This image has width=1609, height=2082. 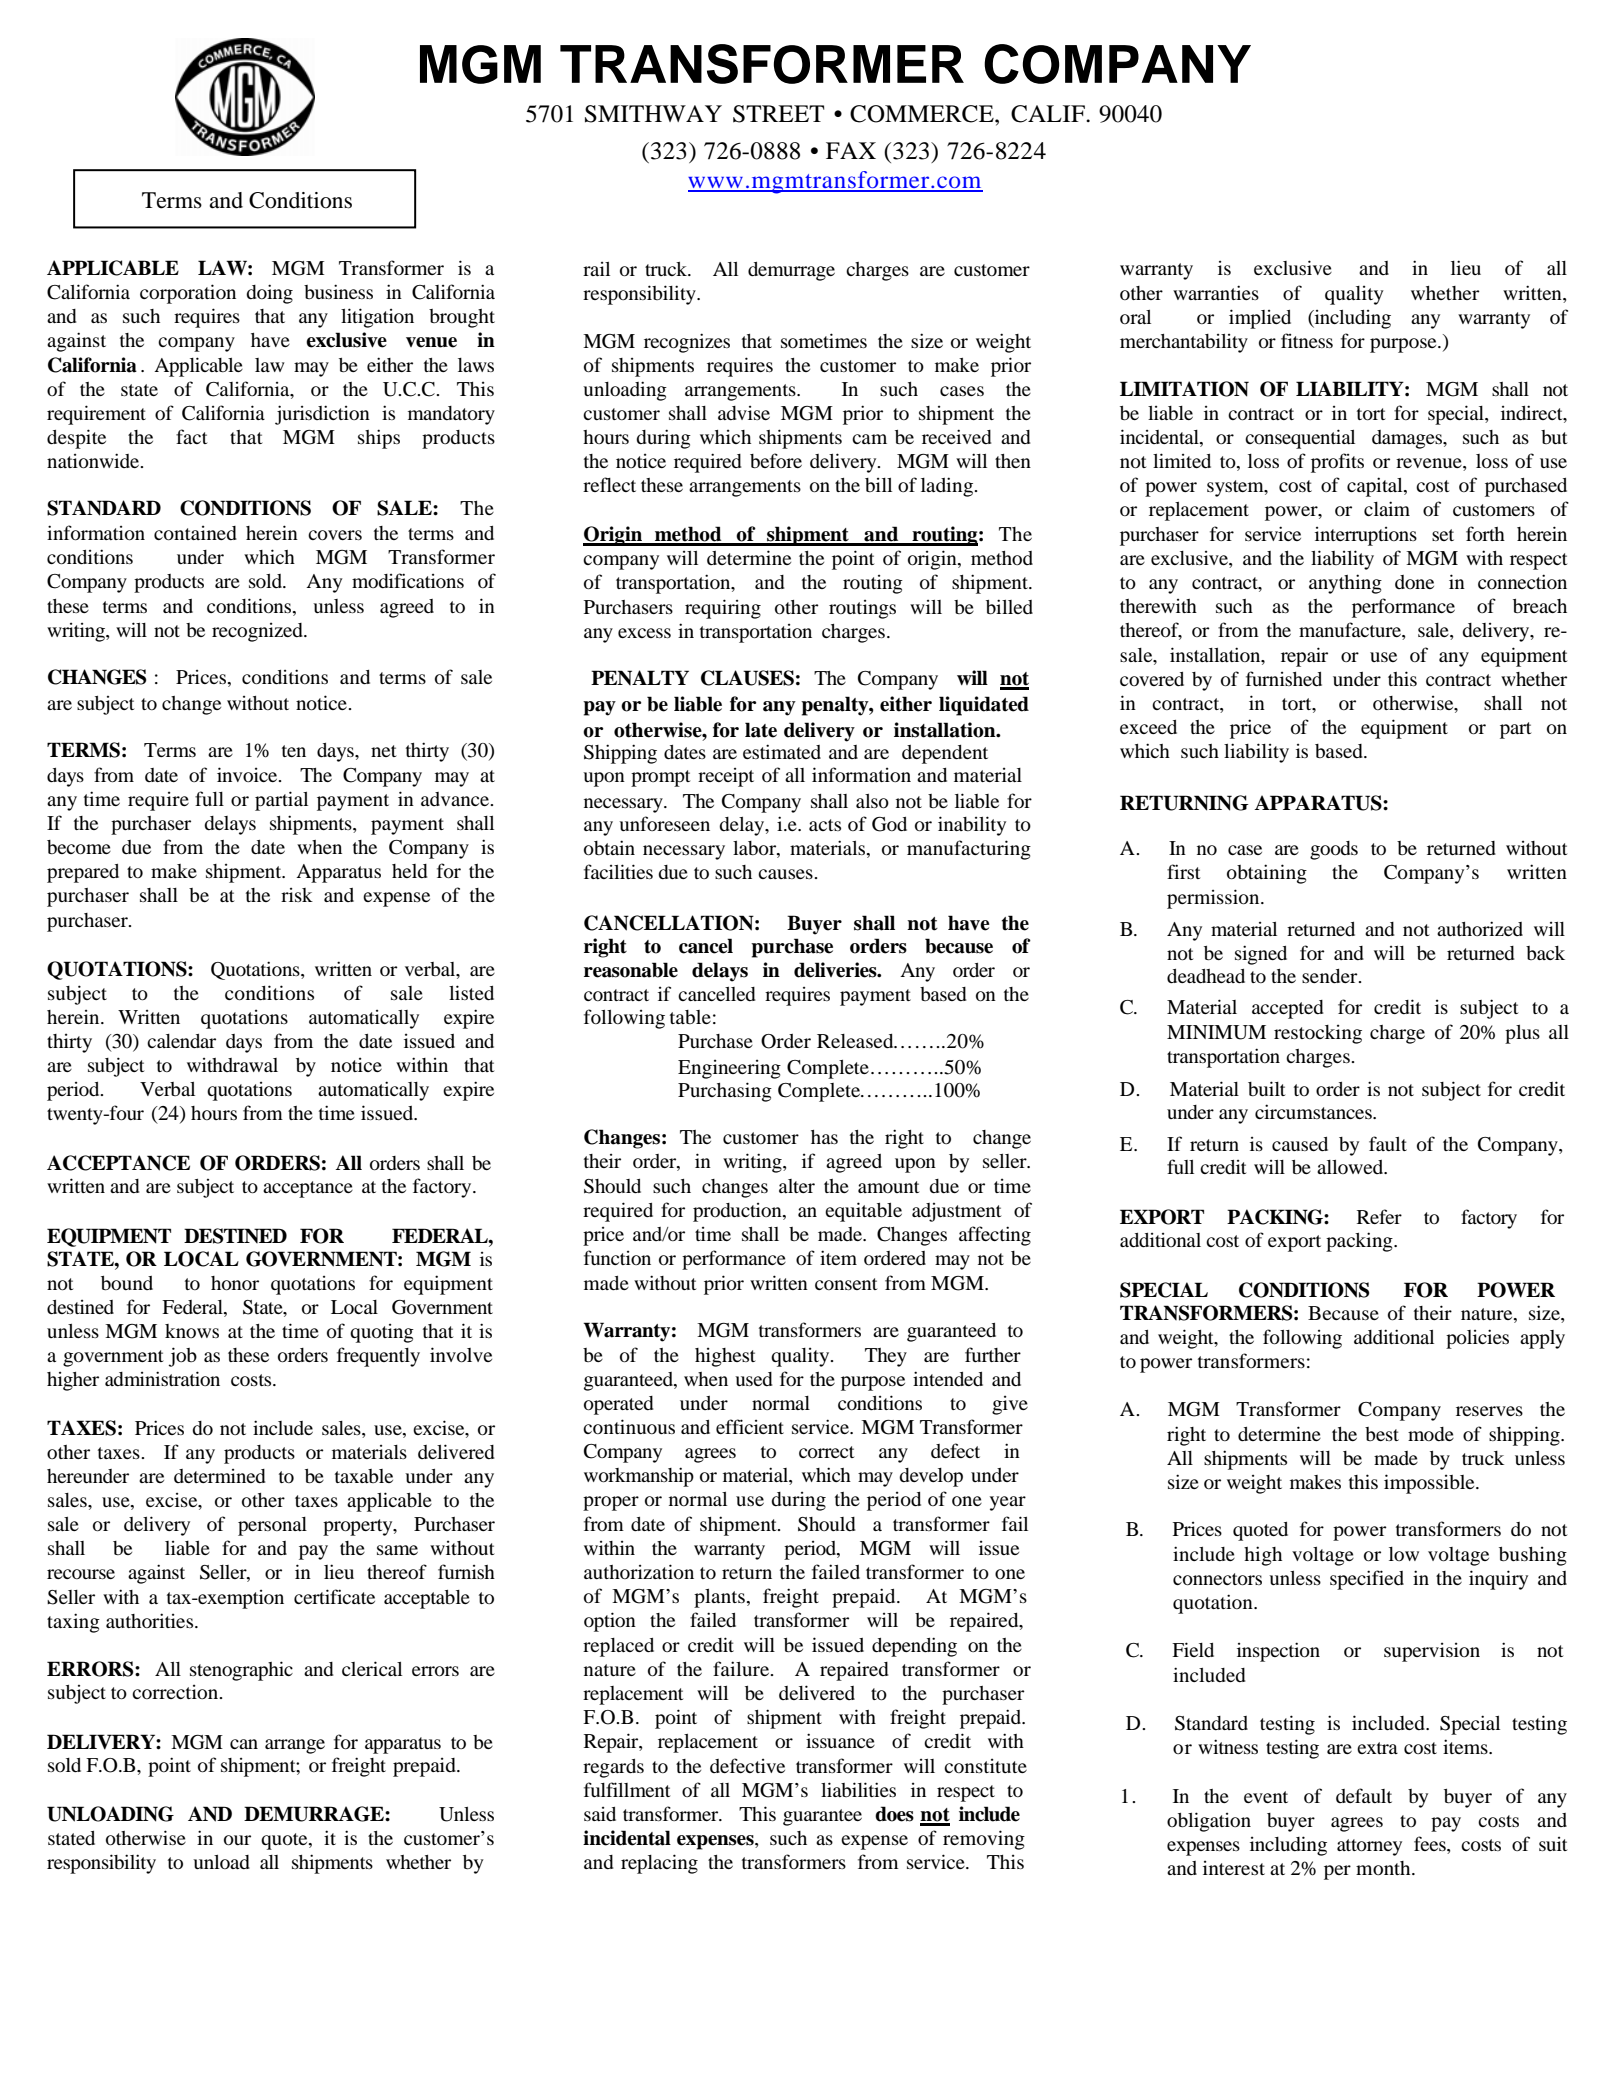 What do you see at coordinates (1331, 976) in the image?
I see `sender` at bounding box center [1331, 976].
